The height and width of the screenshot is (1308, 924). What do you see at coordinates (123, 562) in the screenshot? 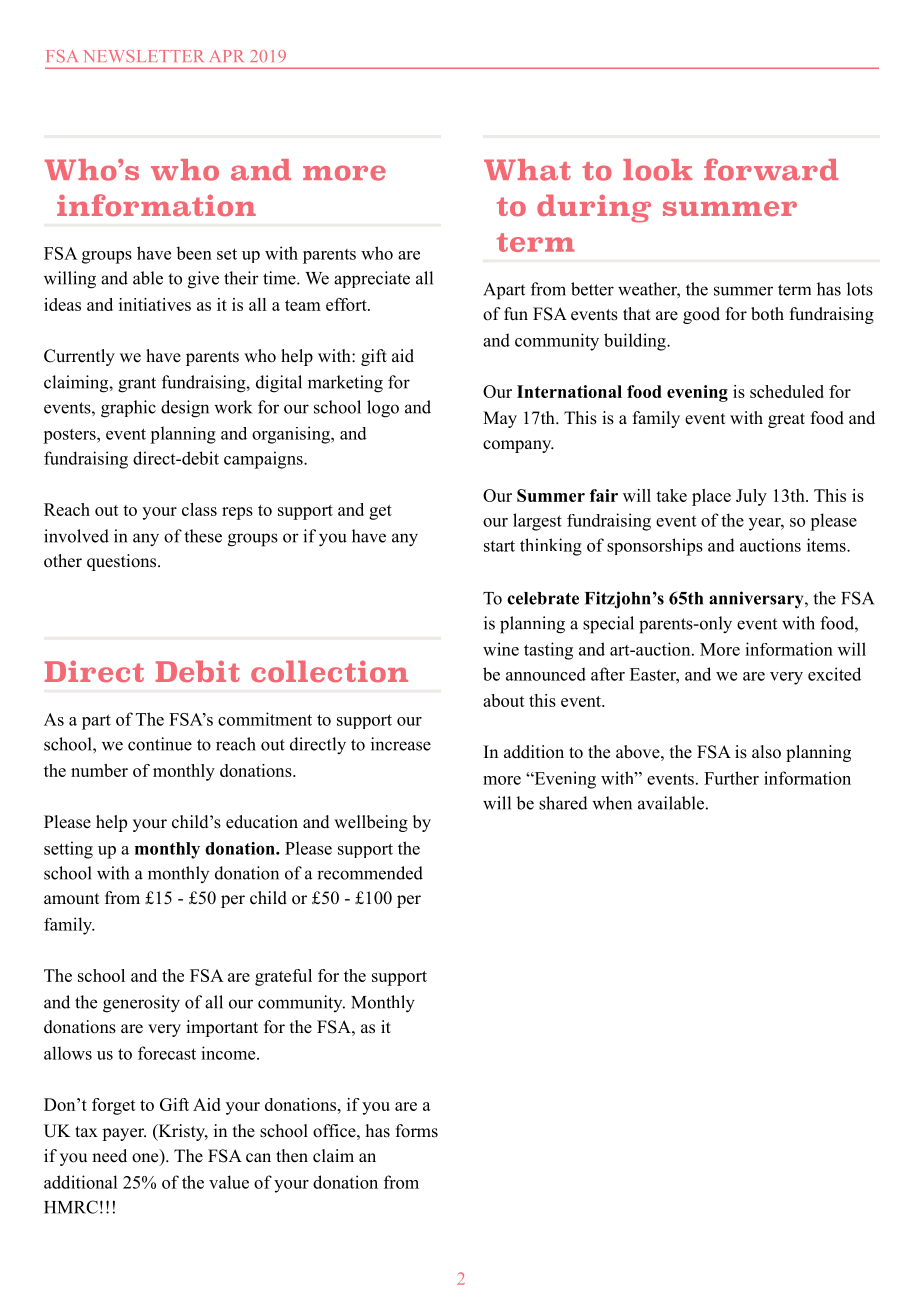
I see `questions` at bounding box center [123, 562].
